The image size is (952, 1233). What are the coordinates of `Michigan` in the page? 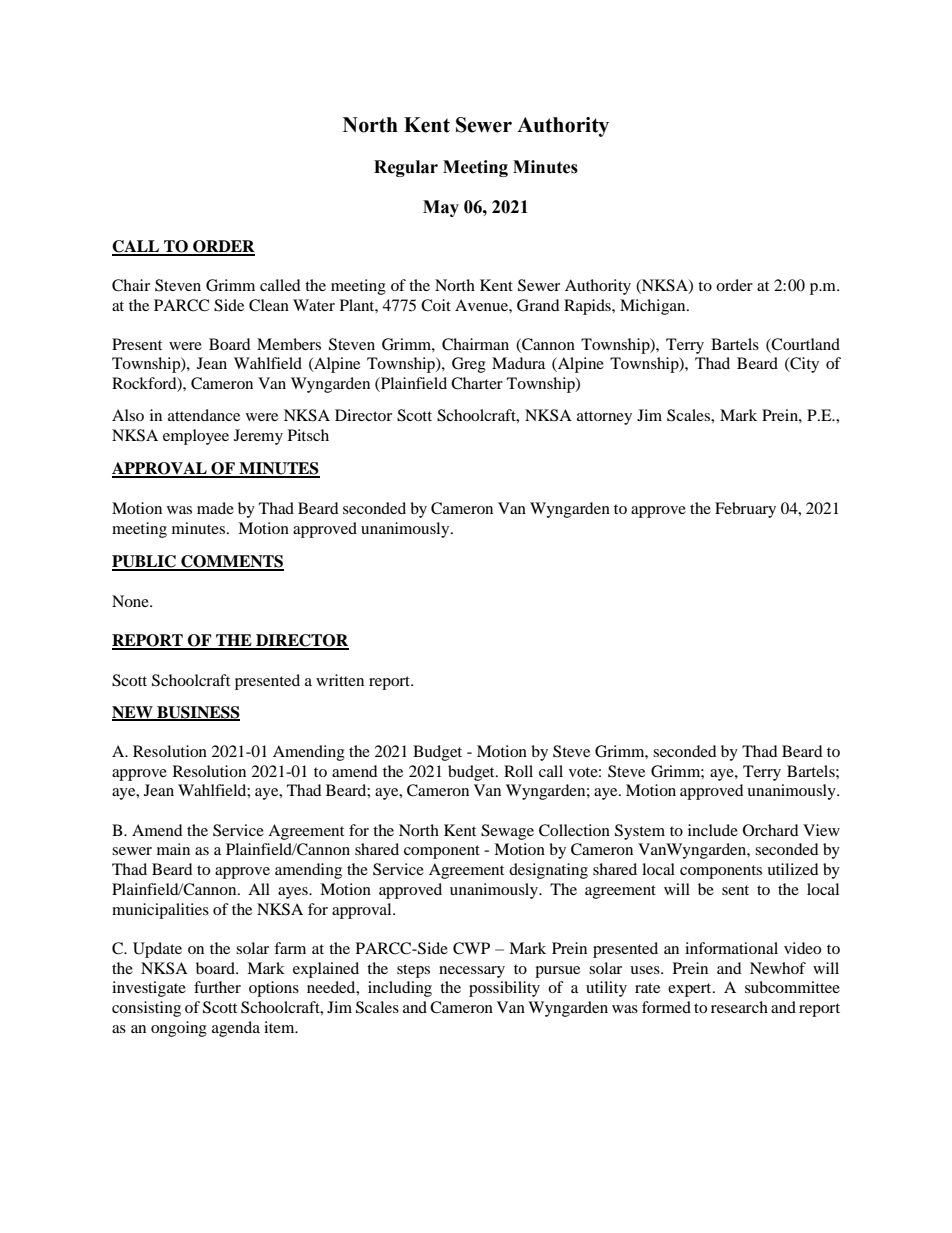 It's located at (654, 307).
